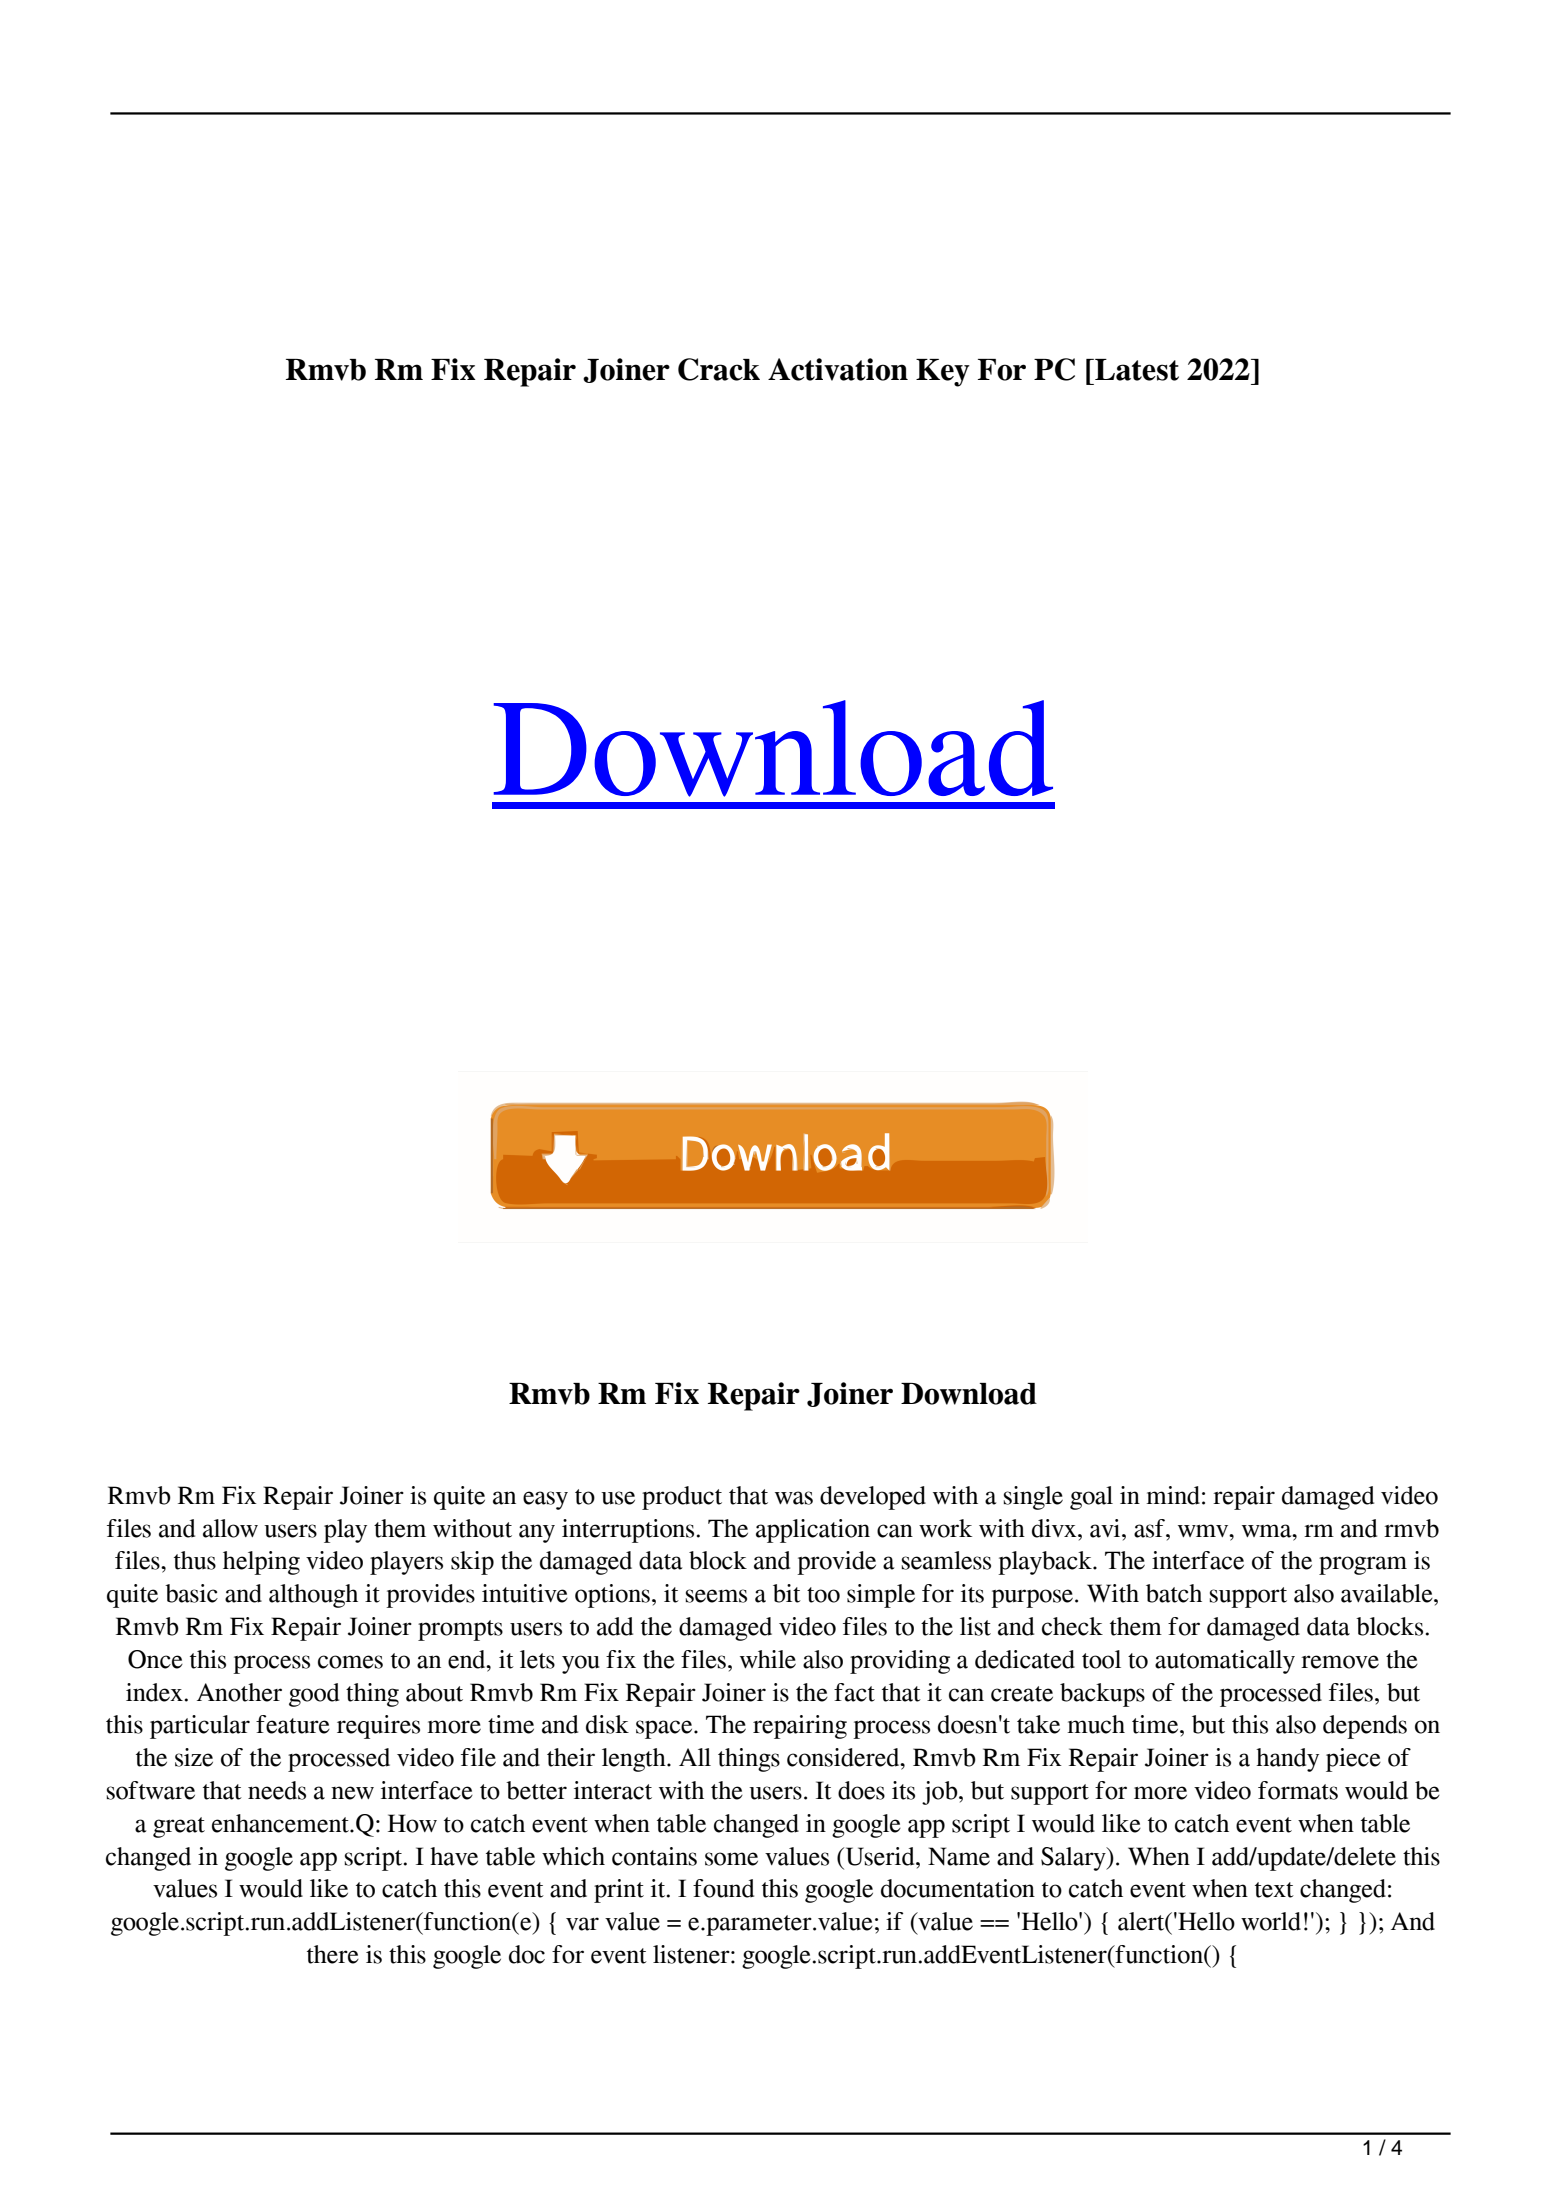  What do you see at coordinates (719, 369) in the page?
I see `Crack` at bounding box center [719, 369].
